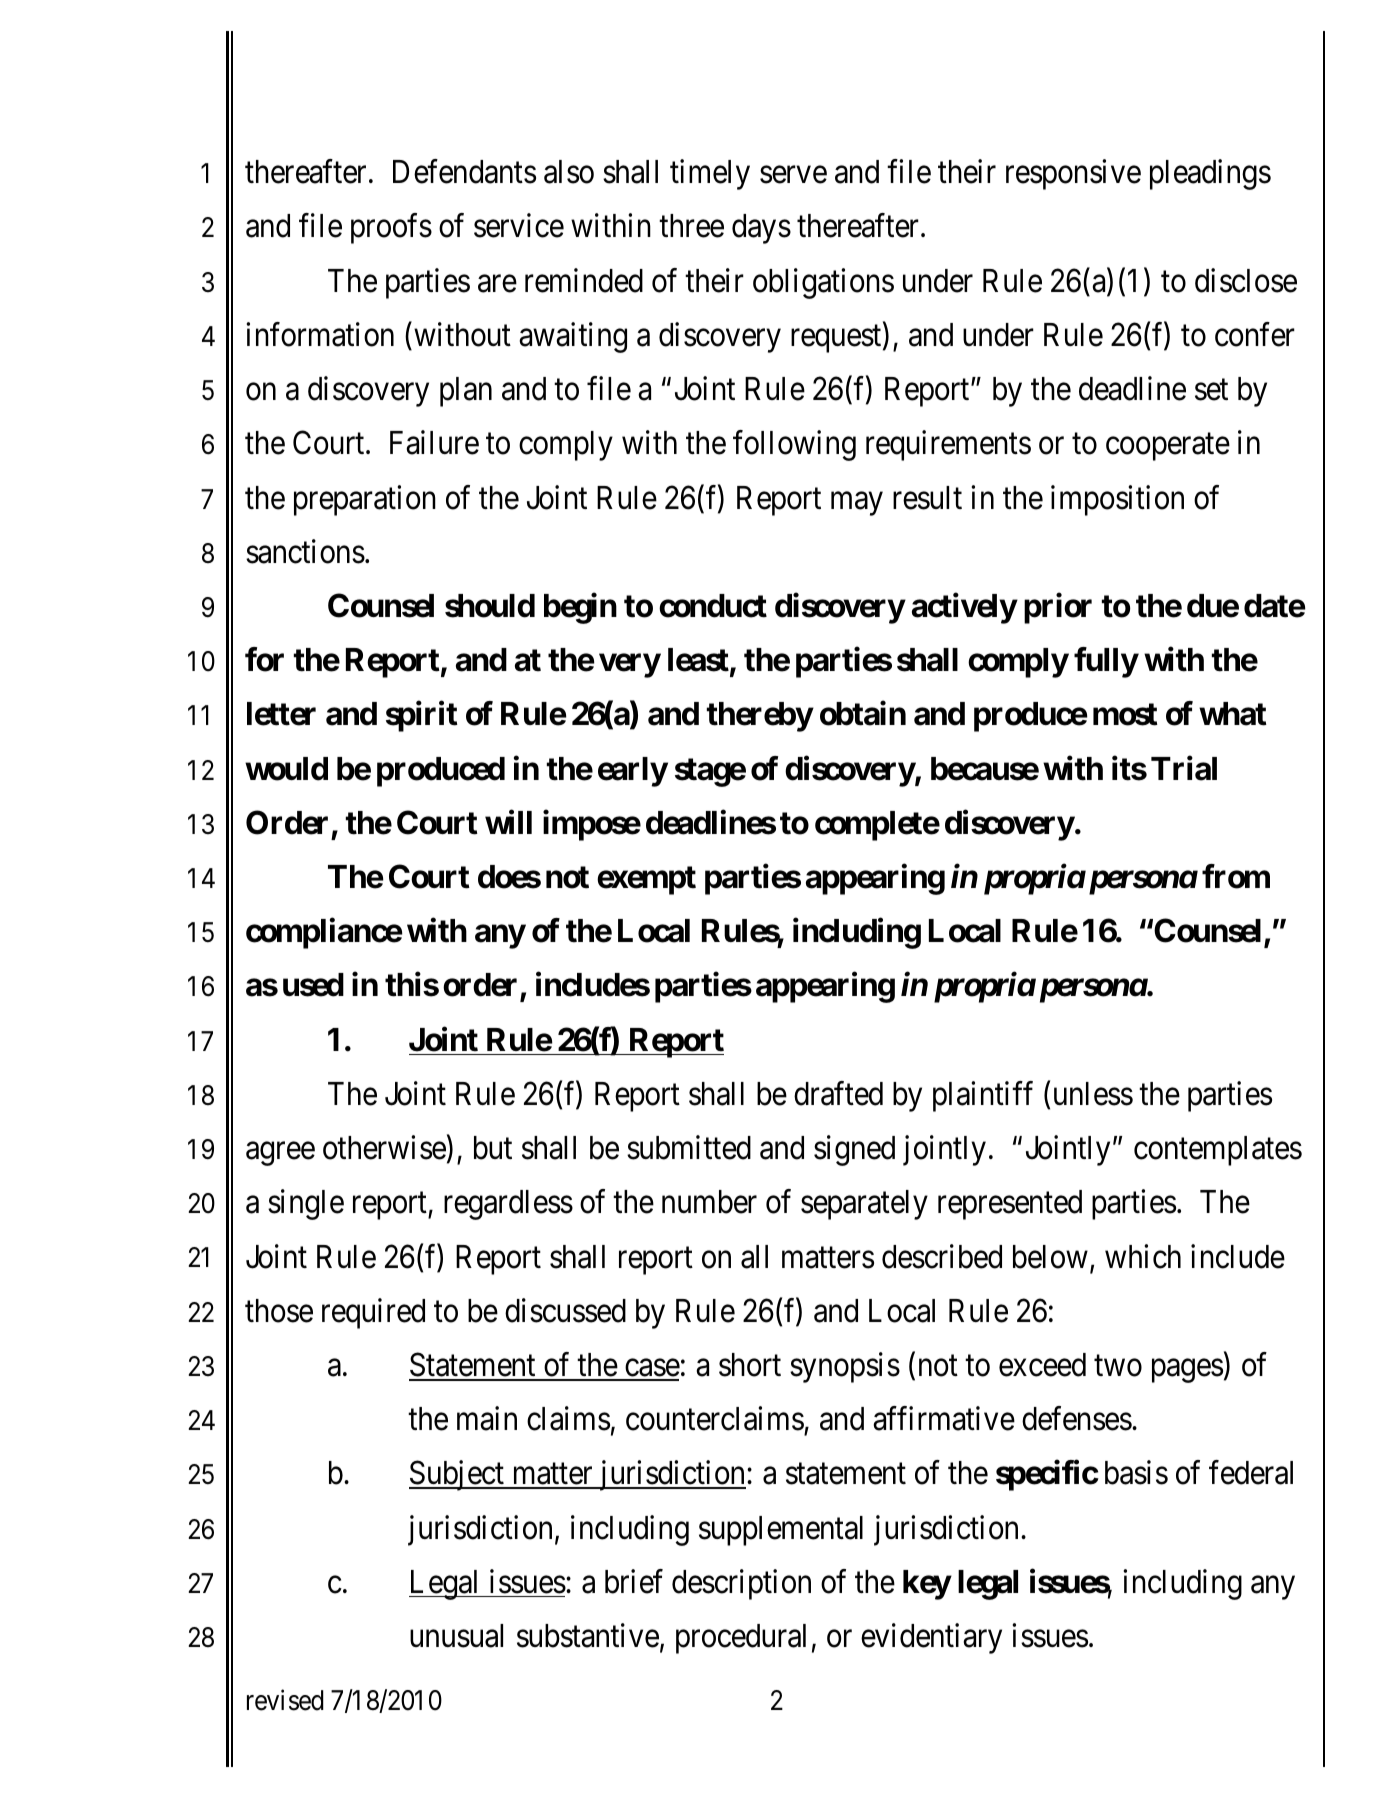 The image size is (1389, 1798). What do you see at coordinates (1143, 1256) in the page?
I see `which` at bounding box center [1143, 1256].
